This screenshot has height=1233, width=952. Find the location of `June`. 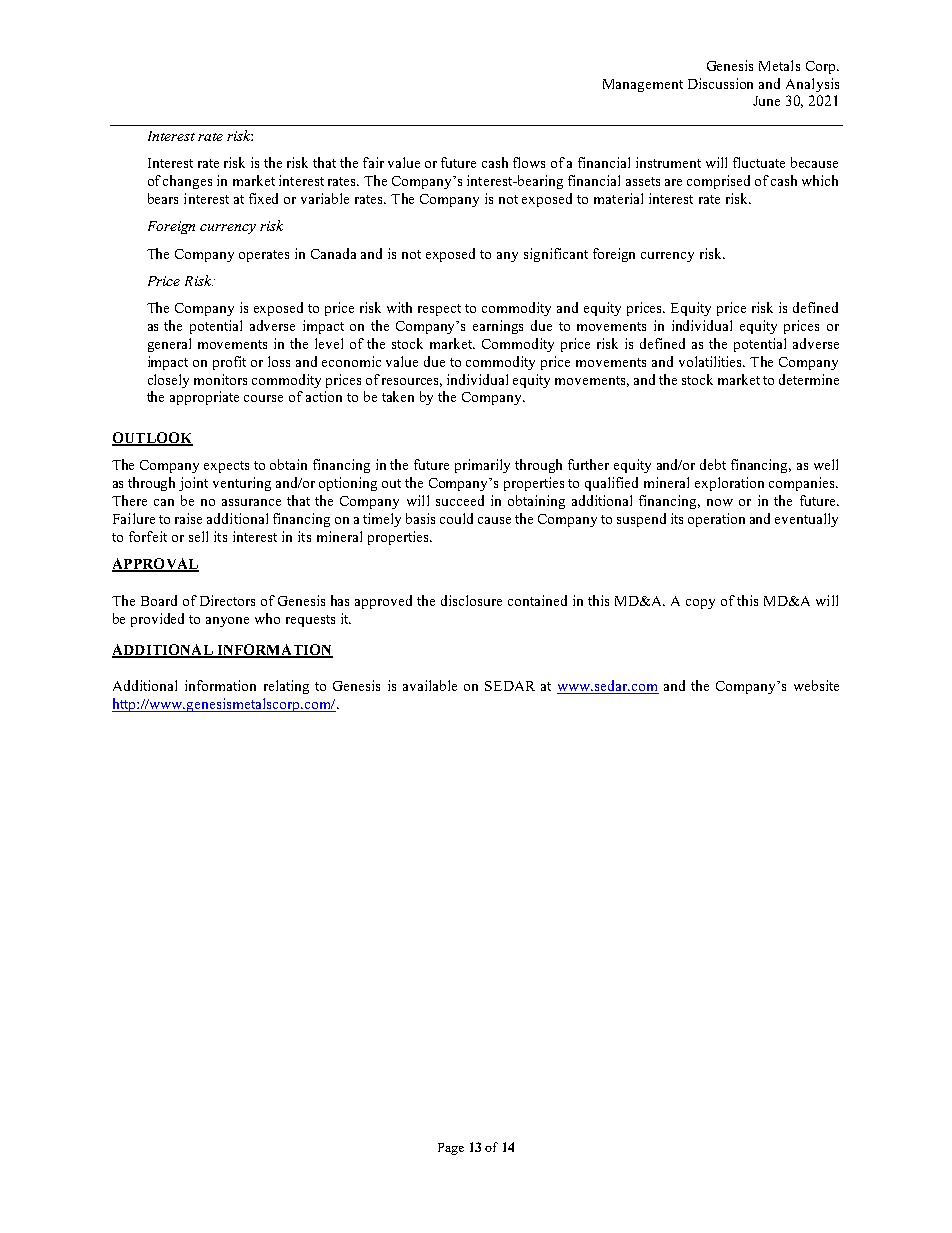

June is located at coordinates (766, 101).
